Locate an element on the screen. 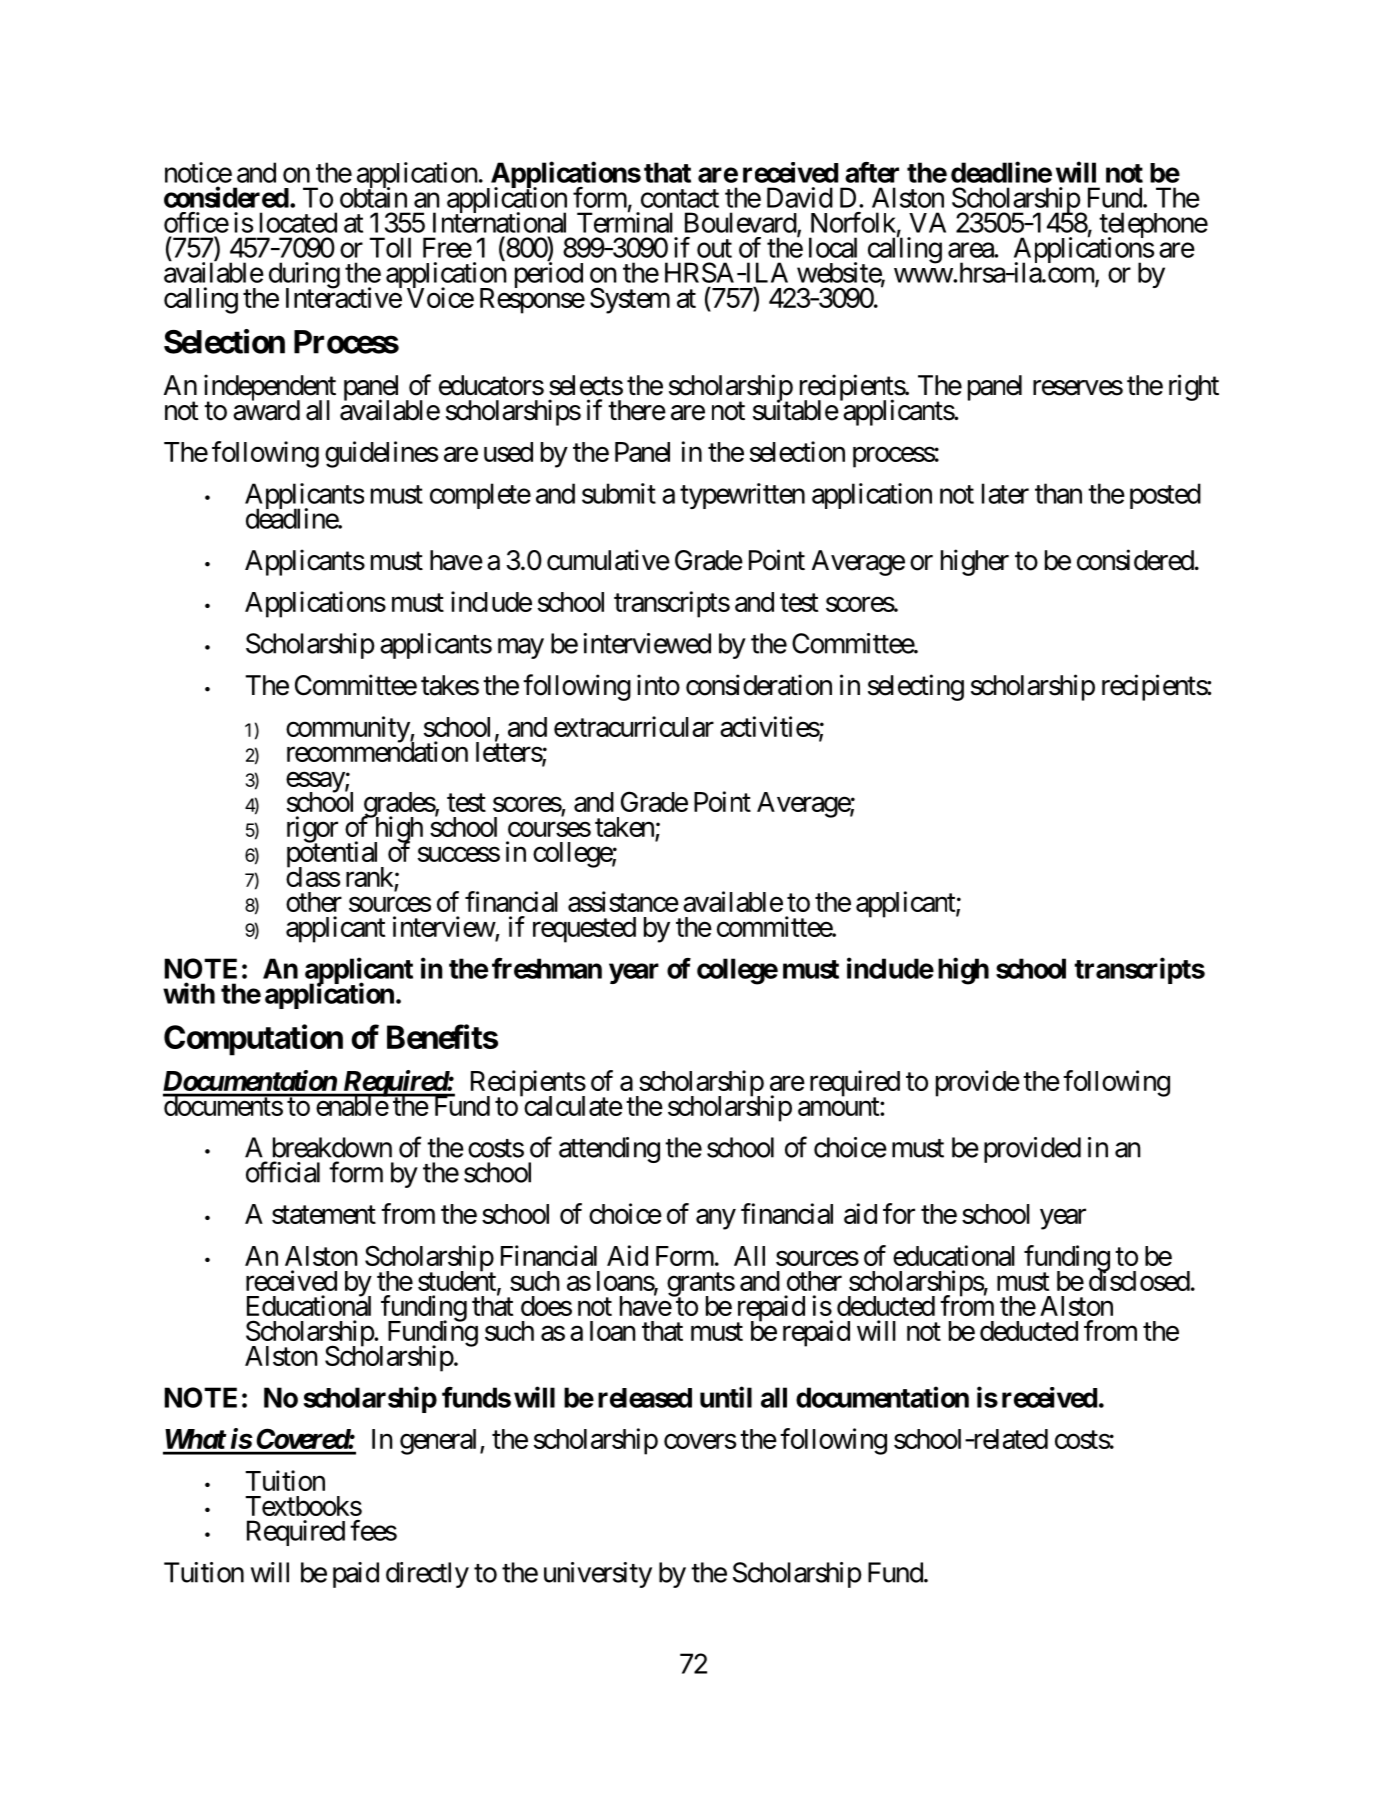 The image size is (1385, 1793). attending is located at coordinates (609, 1150).
